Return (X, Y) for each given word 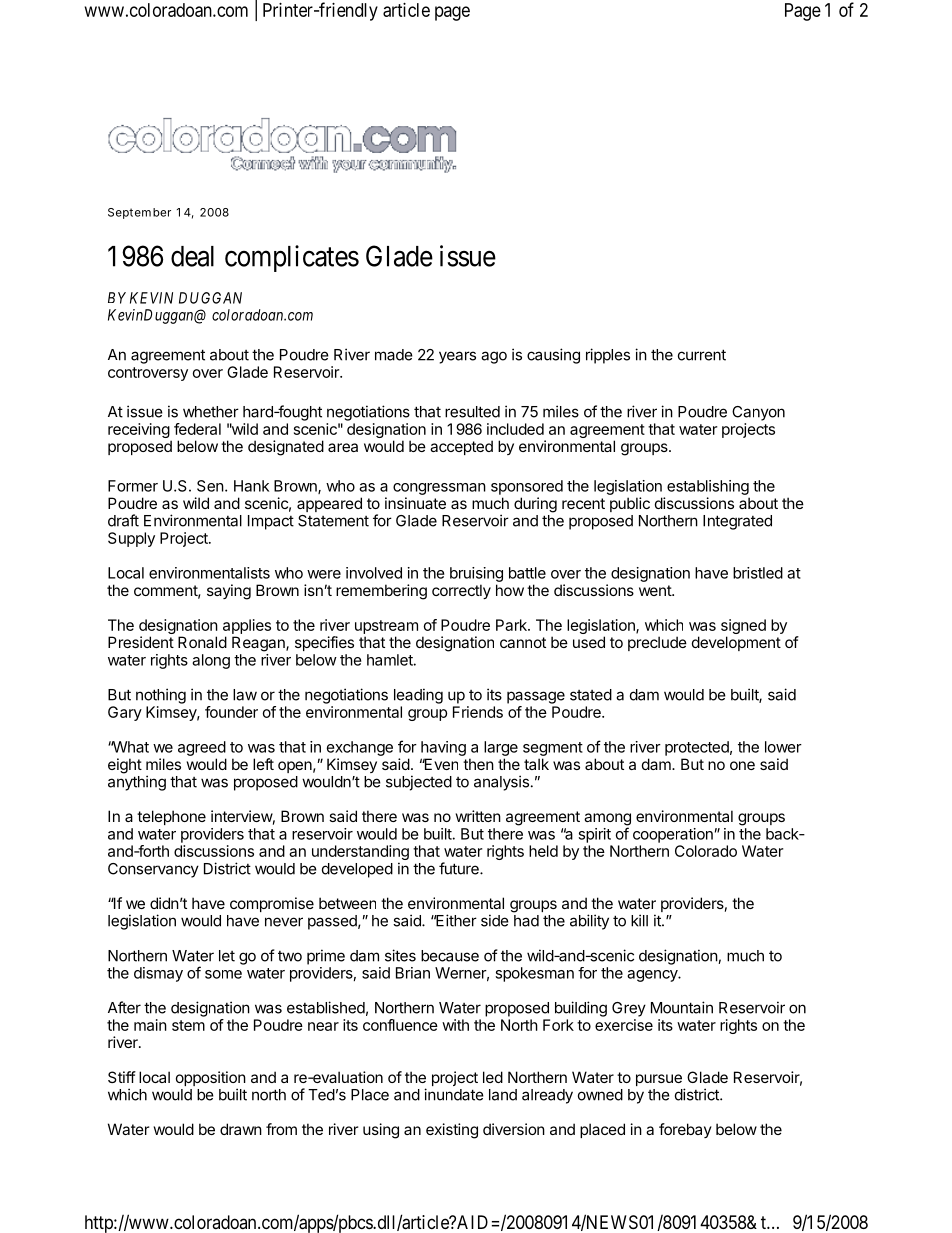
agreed (202, 748)
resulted (472, 412)
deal (192, 256)
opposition (211, 1080)
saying (229, 592)
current (702, 355)
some (223, 974)
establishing (708, 487)
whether (211, 412)
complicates (292, 258)
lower (783, 747)
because (450, 956)
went (656, 590)
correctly (461, 591)
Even (440, 764)
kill (639, 920)
